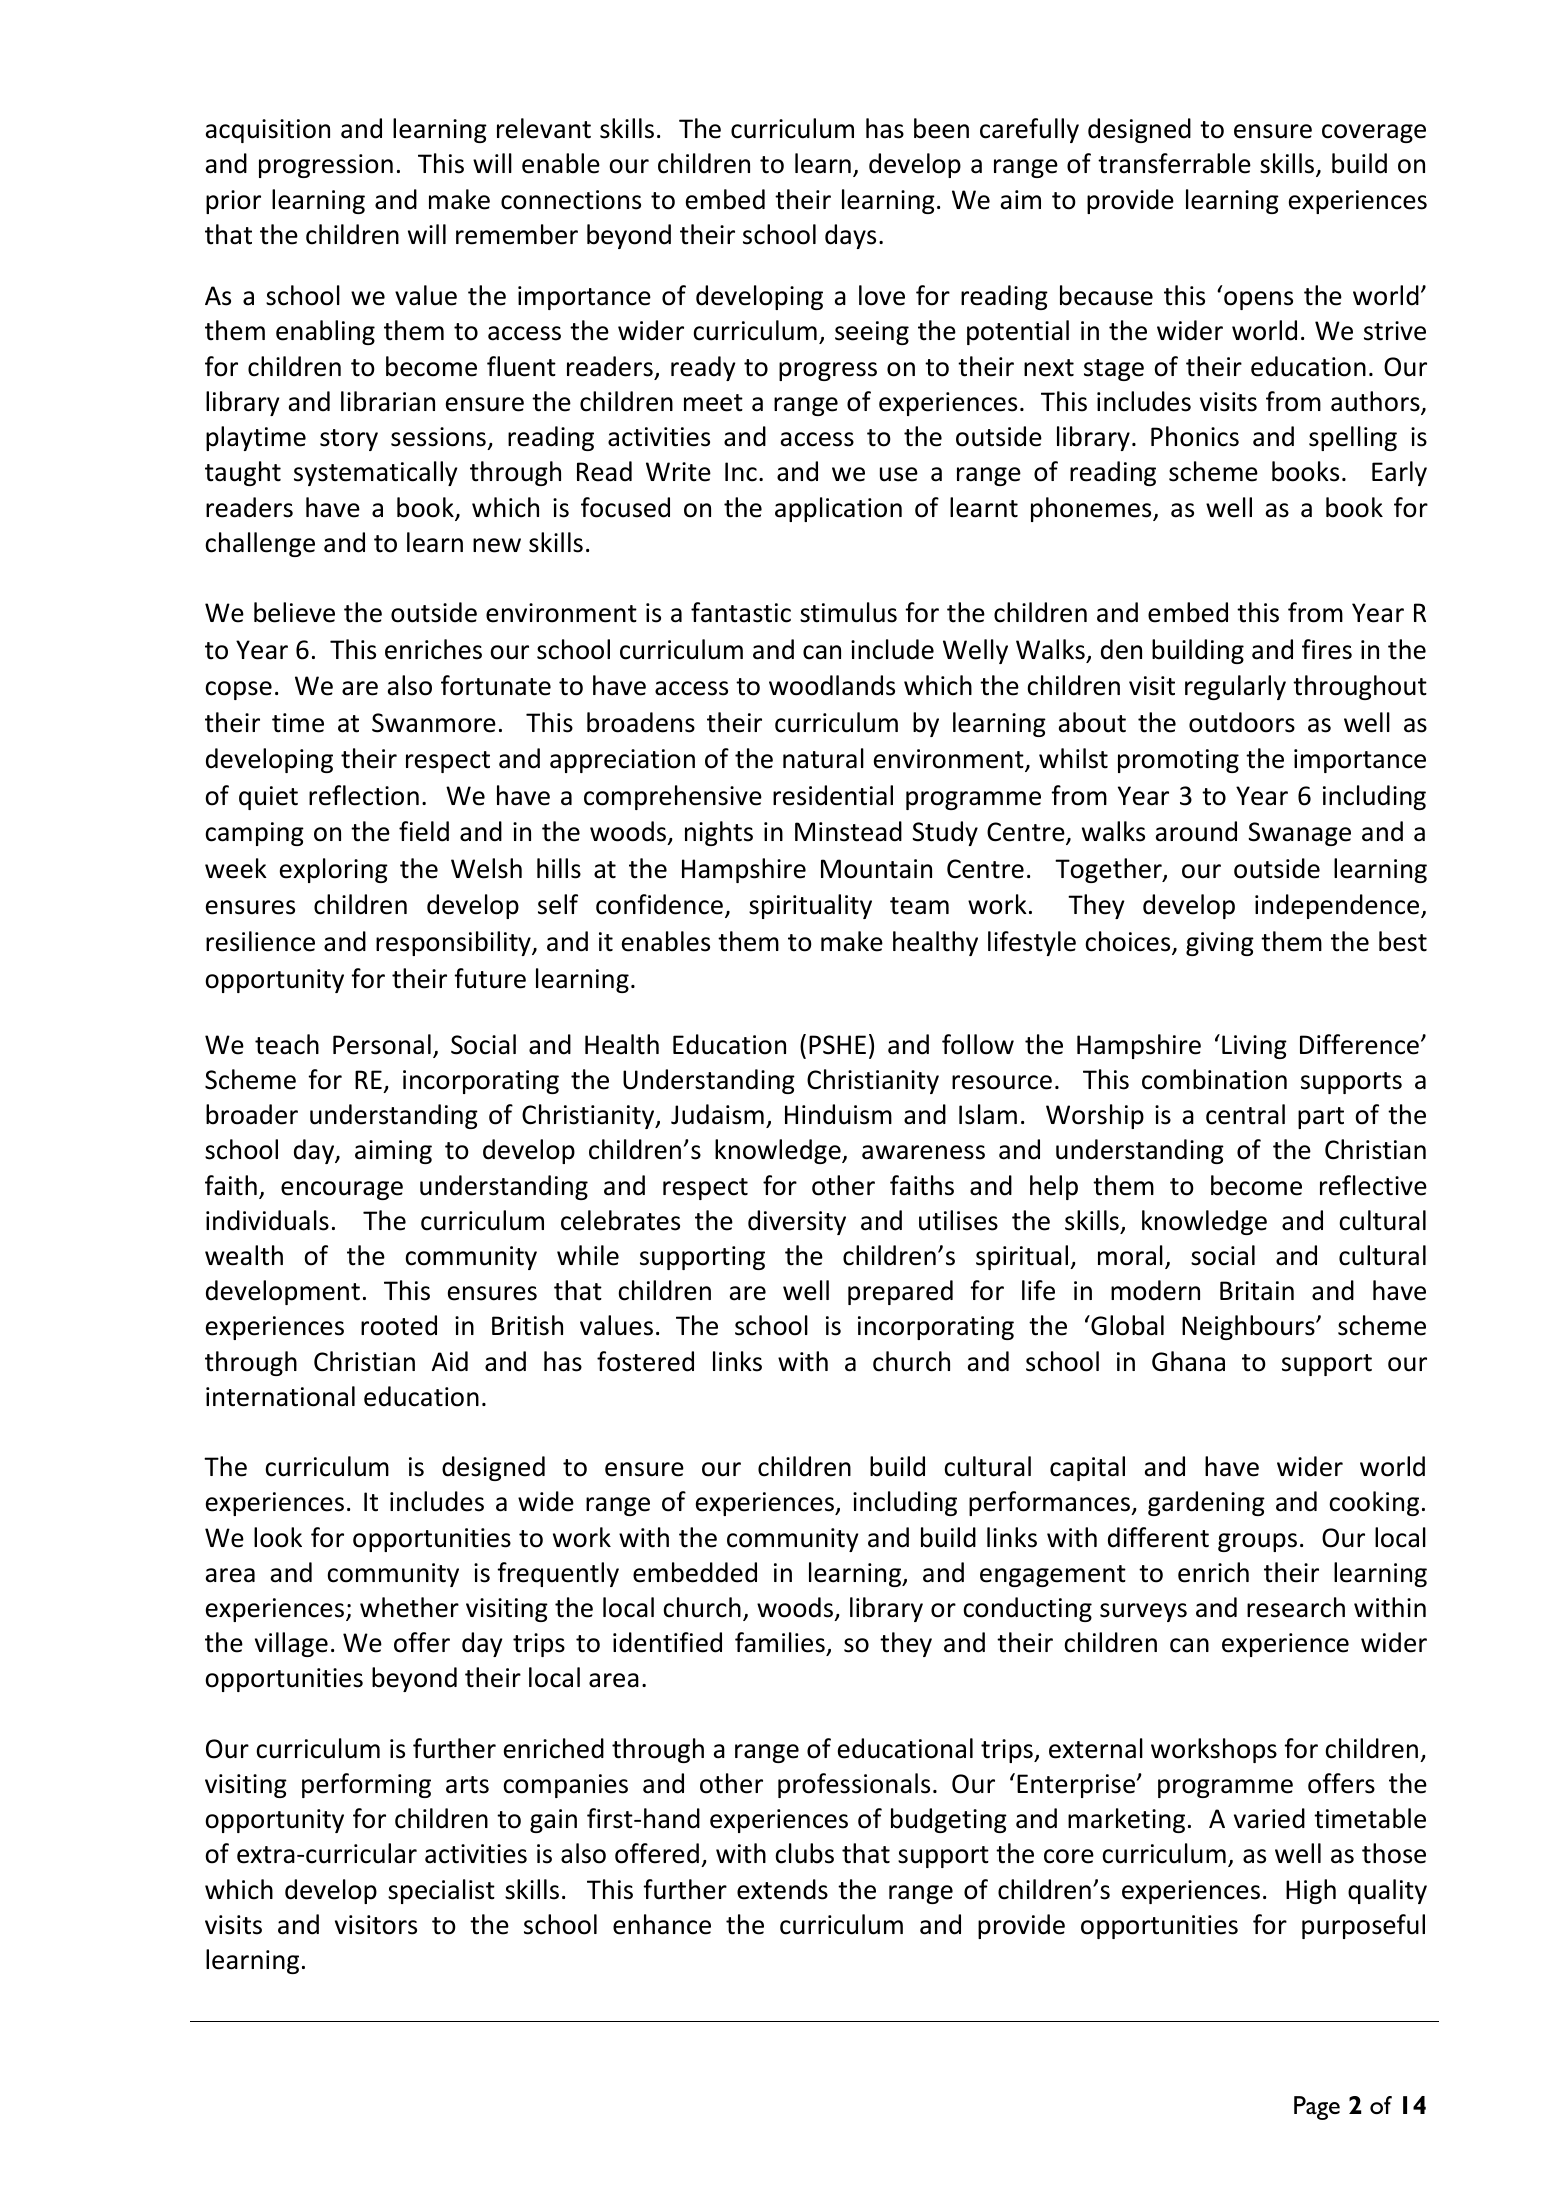  Describe the element at coordinates (1174, 163) in the image. I see `transferrable` at that location.
